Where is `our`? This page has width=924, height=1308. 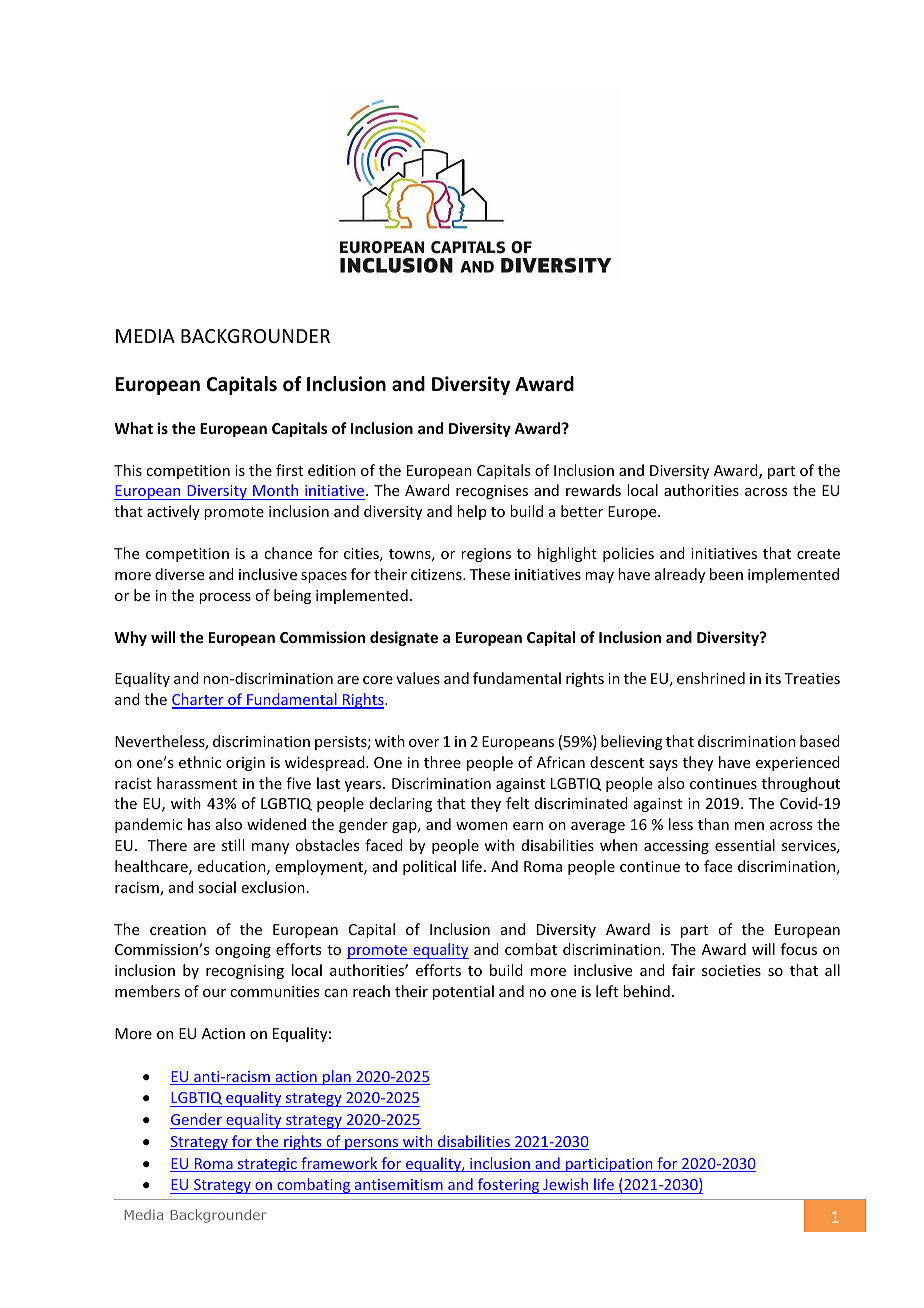 our is located at coordinates (214, 993).
